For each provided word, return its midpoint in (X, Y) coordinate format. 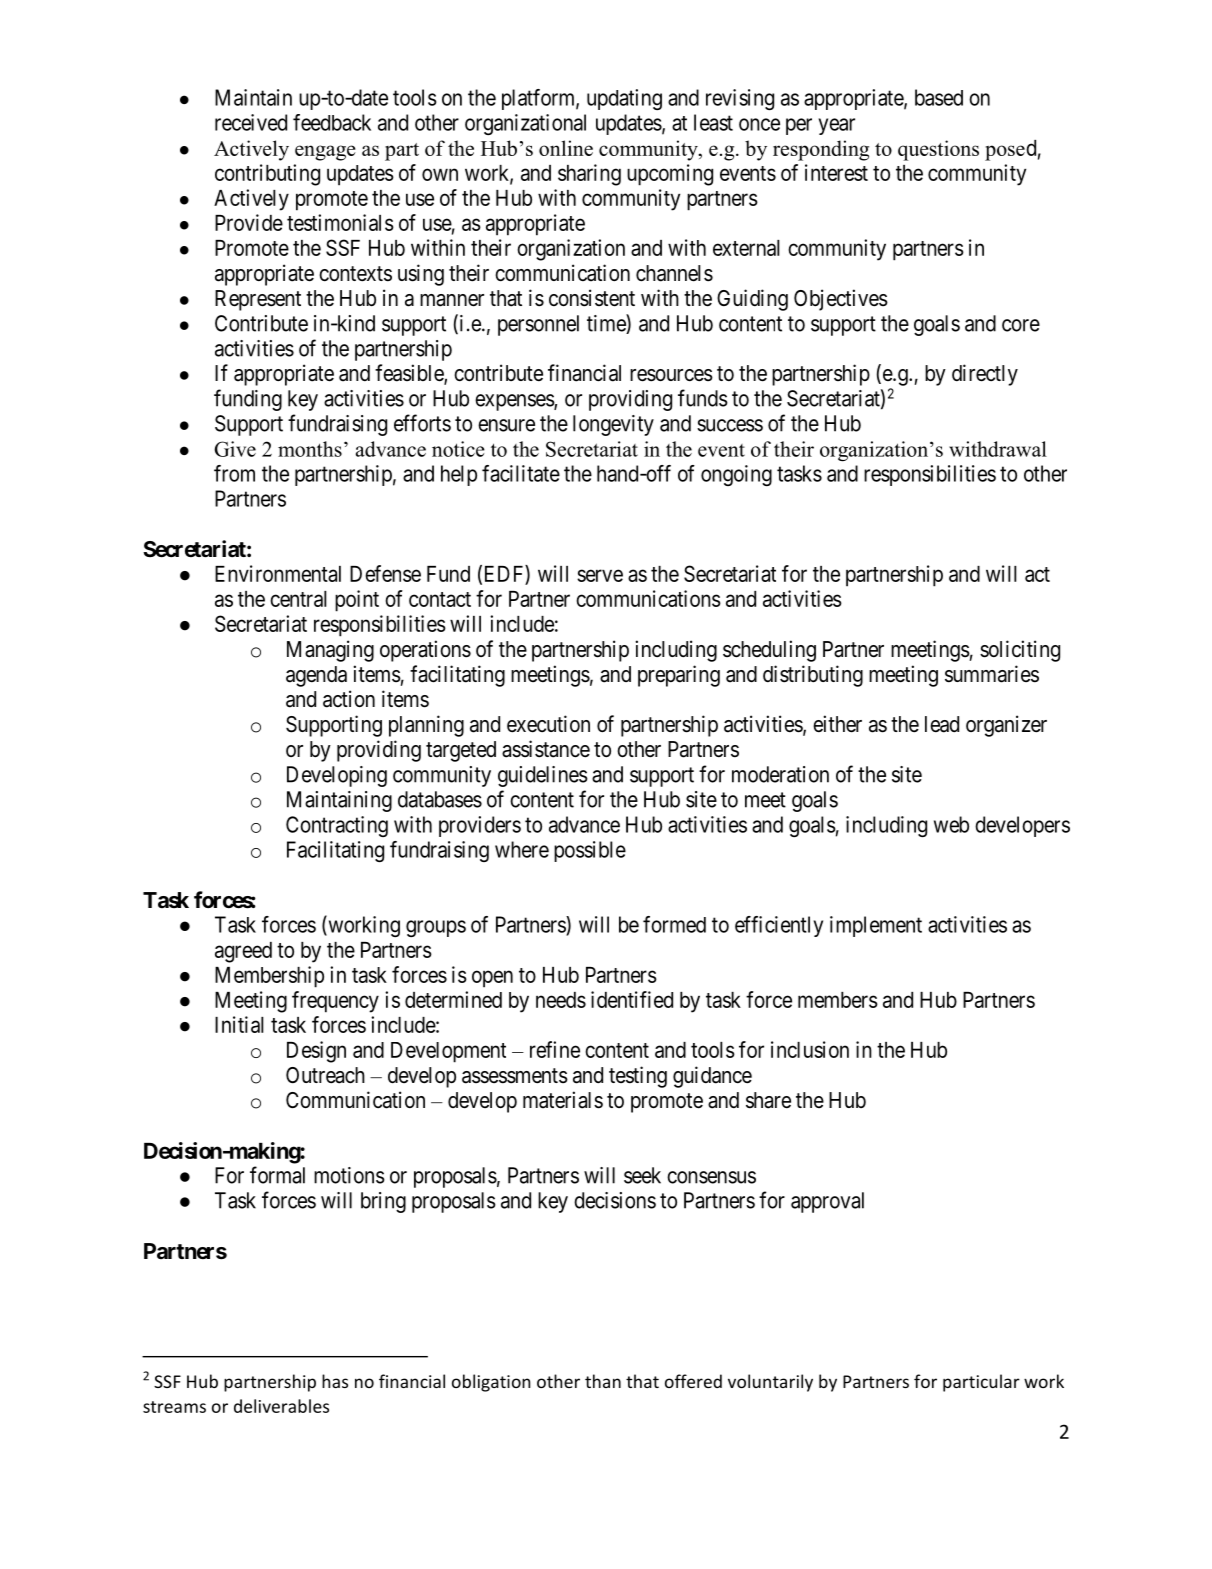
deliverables (281, 1406)
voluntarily (770, 1383)
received (251, 122)
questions (938, 150)
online (566, 148)
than (603, 1381)
